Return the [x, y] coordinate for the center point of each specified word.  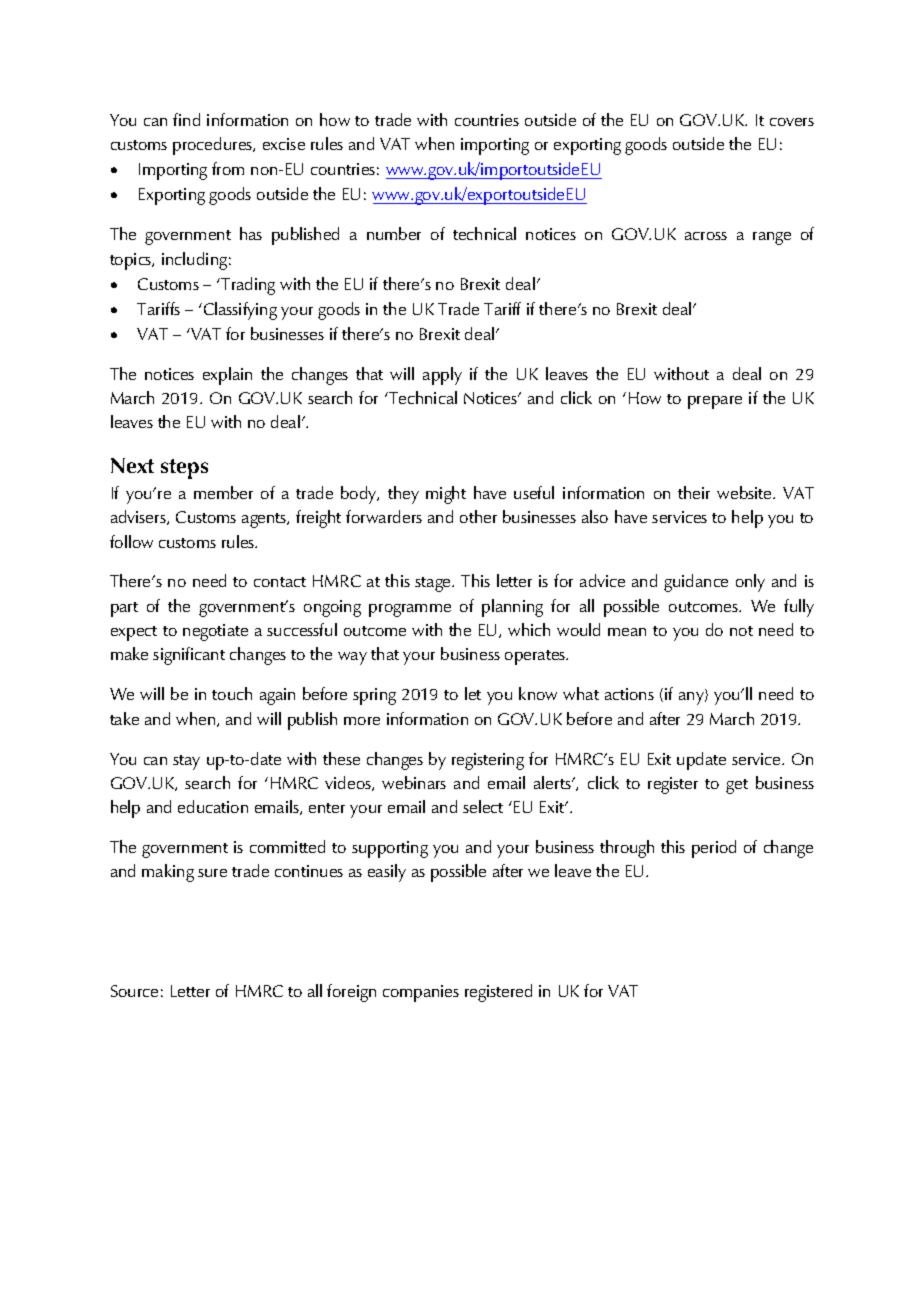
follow [131, 541]
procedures [214, 146]
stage [434, 584]
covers [792, 122]
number [394, 233]
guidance [696, 583]
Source [134, 991]
